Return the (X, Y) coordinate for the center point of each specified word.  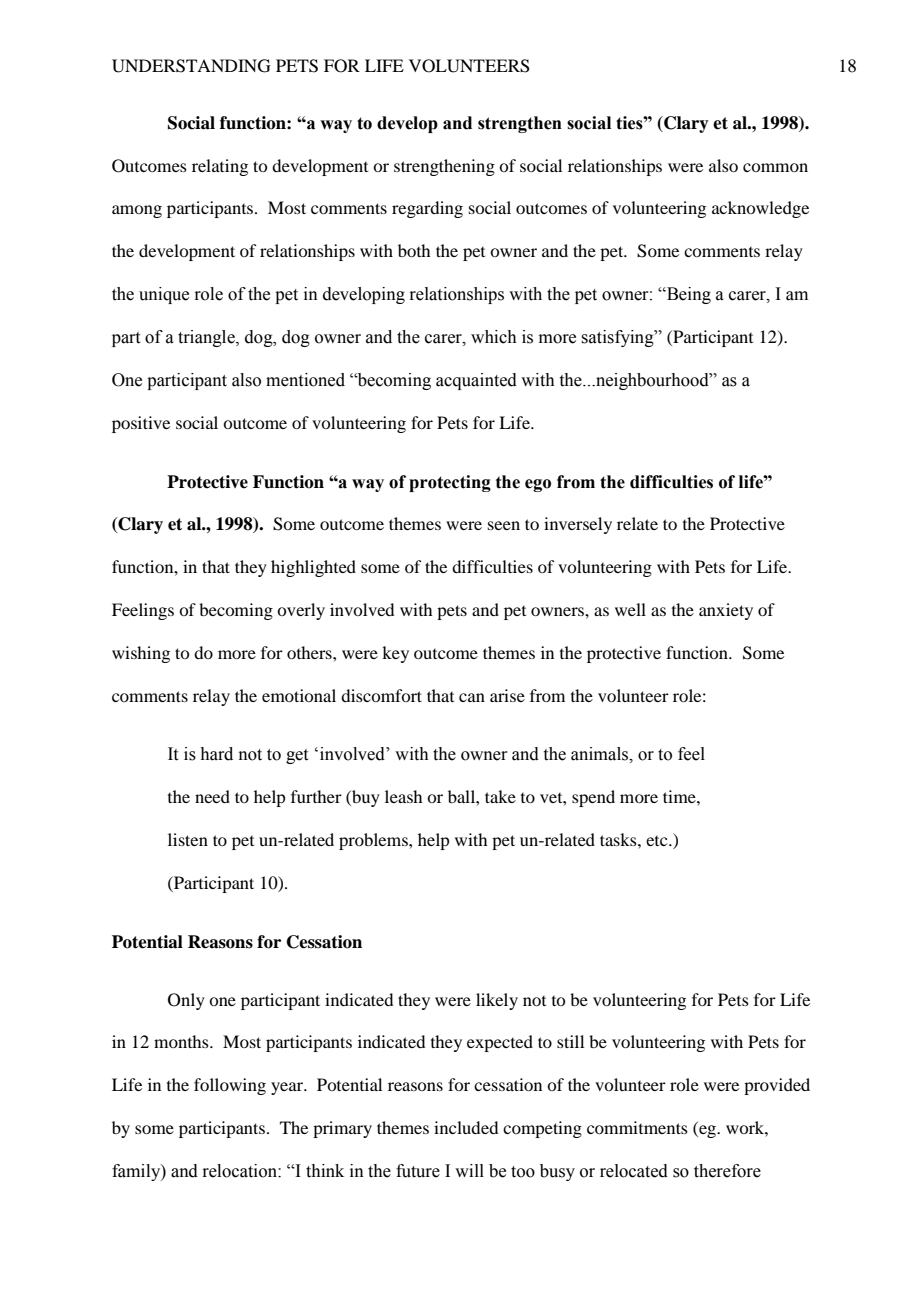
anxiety (726, 611)
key (395, 654)
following (230, 1086)
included (466, 1127)
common (775, 167)
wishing (141, 654)
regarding (427, 209)
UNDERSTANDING (191, 66)
